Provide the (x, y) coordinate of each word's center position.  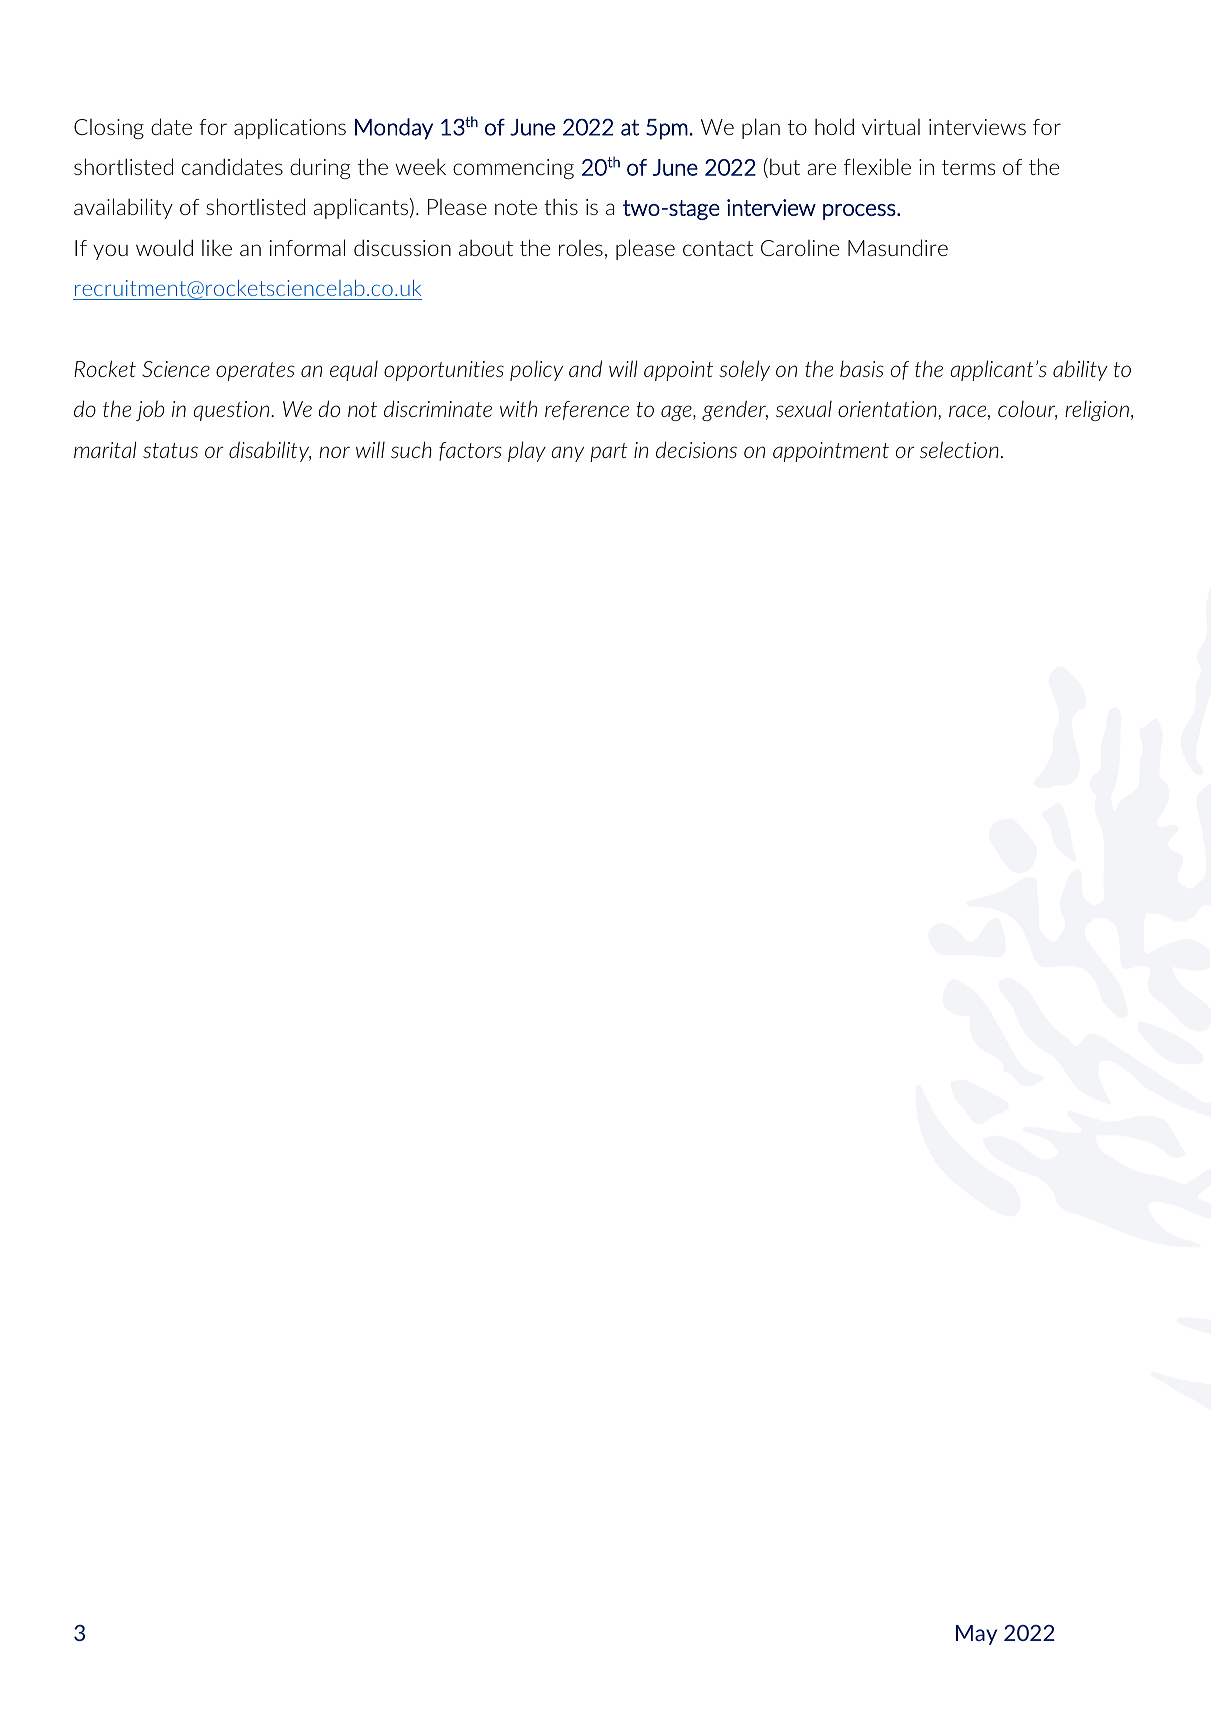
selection (959, 449)
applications (290, 128)
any (567, 454)
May (976, 1635)
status (170, 450)
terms (968, 167)
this (561, 206)
